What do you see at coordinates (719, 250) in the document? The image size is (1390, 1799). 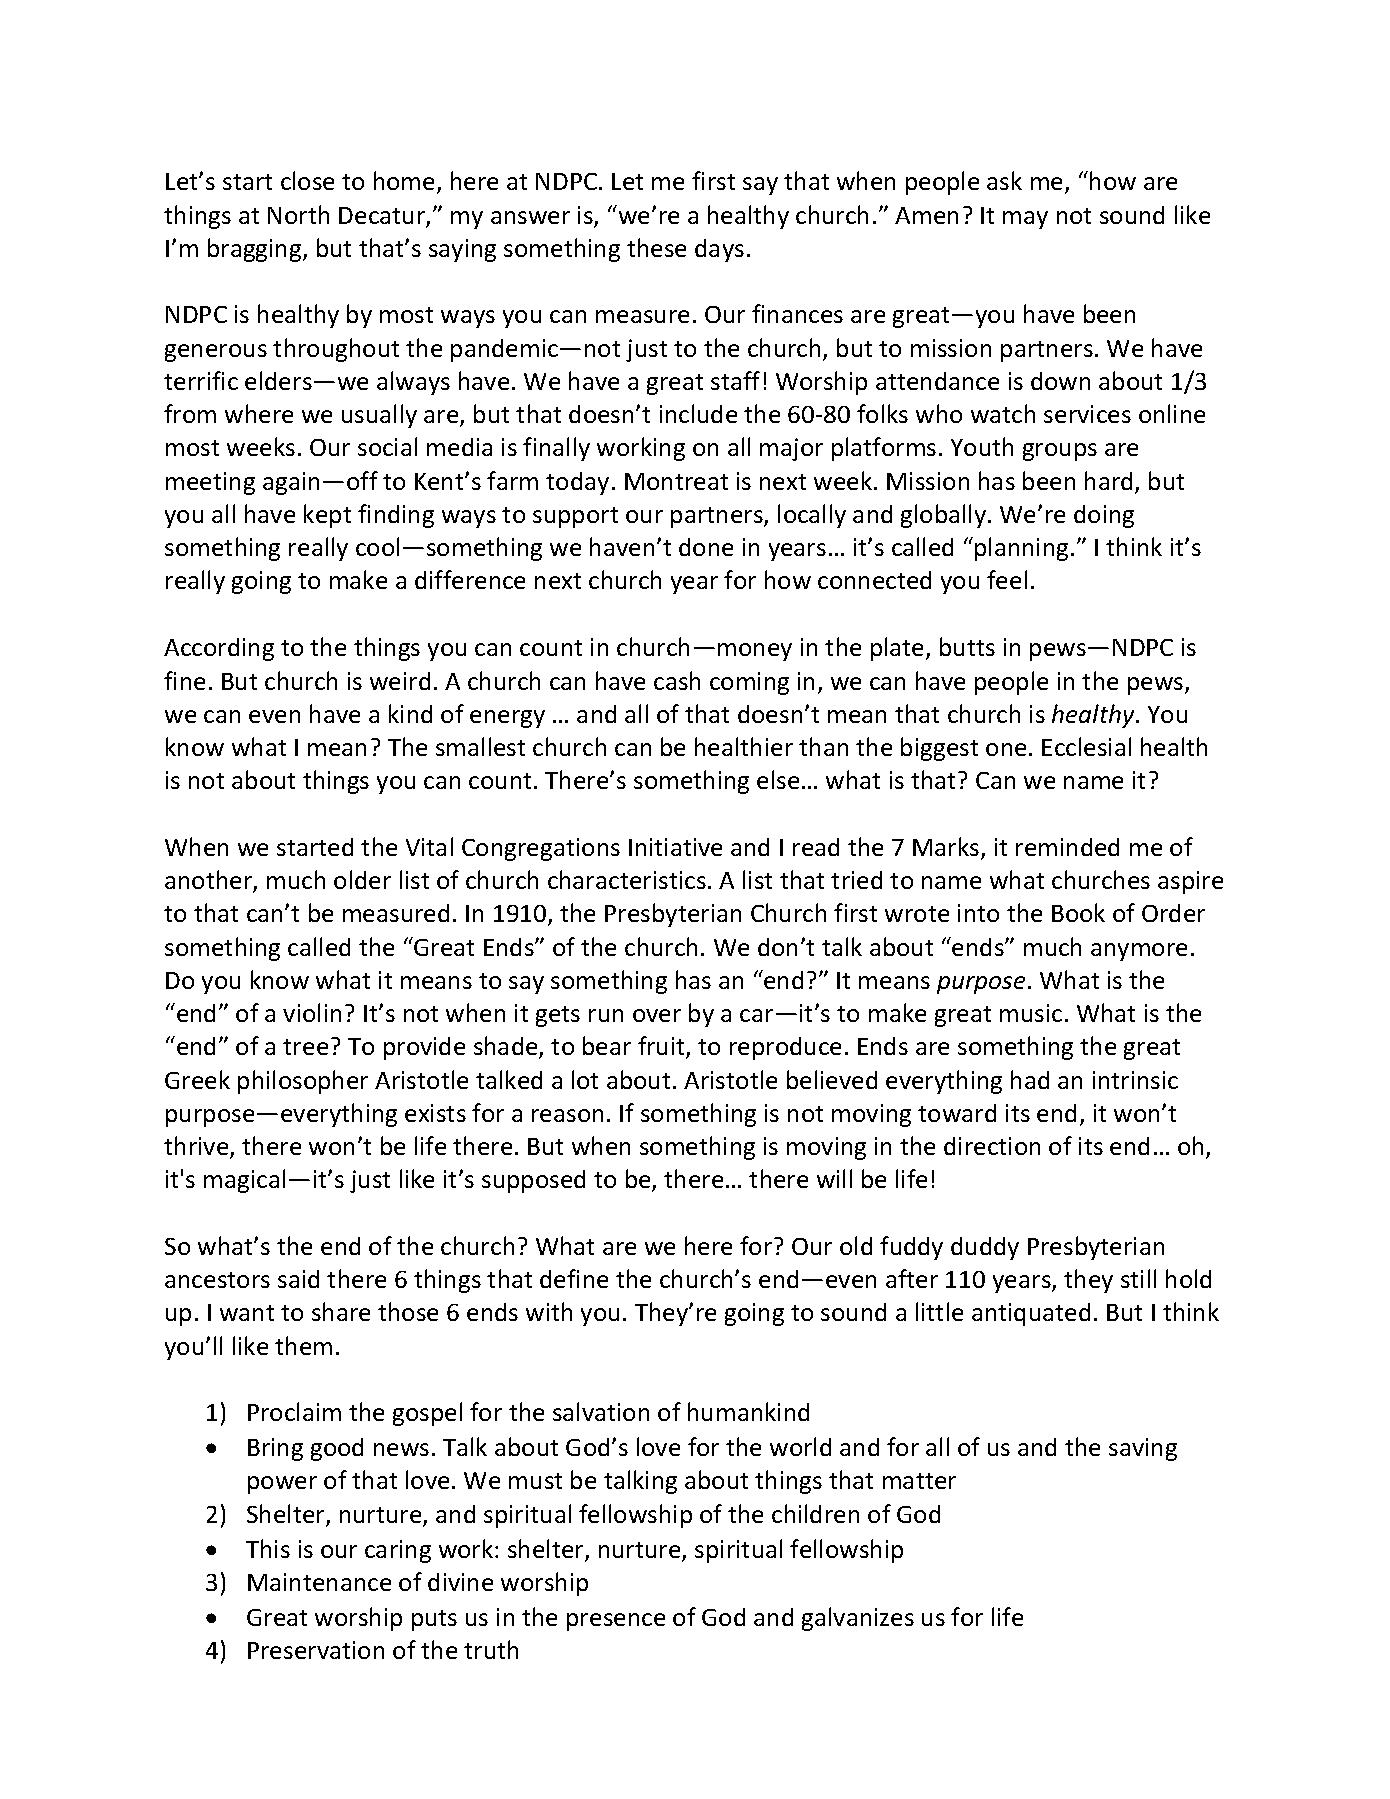 I see `days` at bounding box center [719, 250].
